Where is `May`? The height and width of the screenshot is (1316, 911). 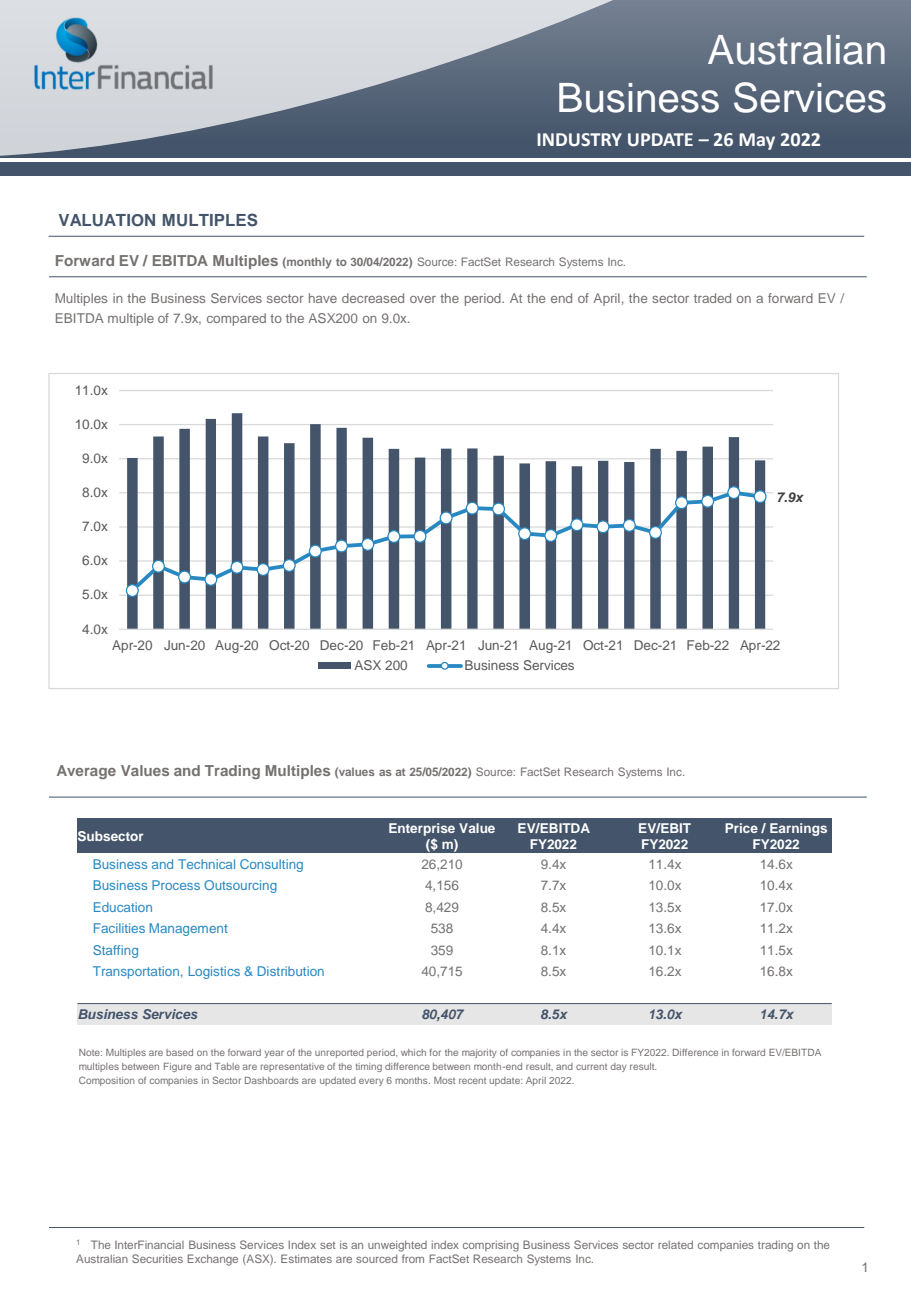 May is located at coordinates (757, 141).
